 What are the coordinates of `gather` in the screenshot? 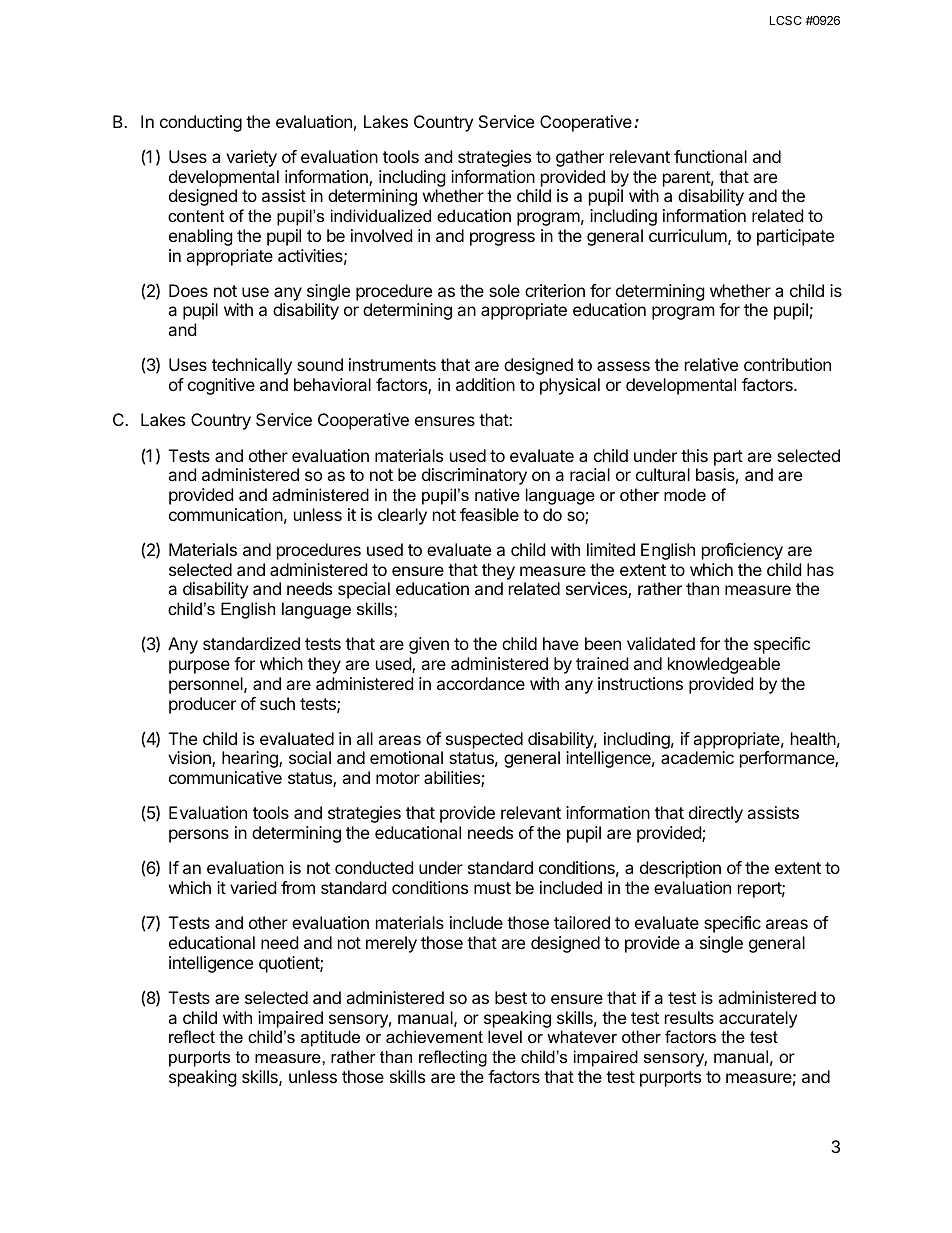 It's located at (580, 158).
